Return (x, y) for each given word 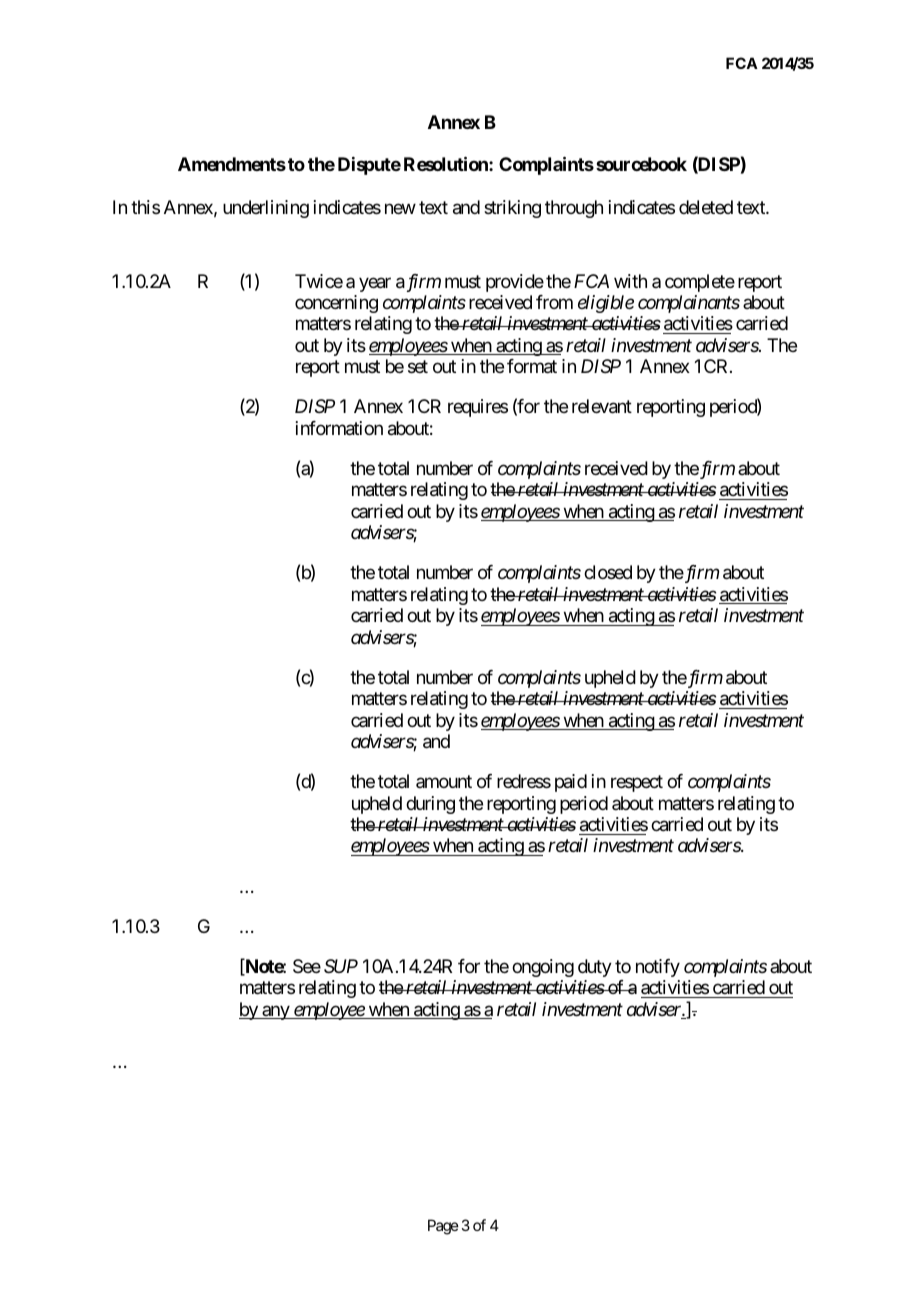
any (275, 1012)
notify (658, 968)
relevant (602, 406)
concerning (336, 304)
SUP (341, 966)
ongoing (543, 968)
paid (571, 783)
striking (512, 209)
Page (443, 1227)
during (430, 805)
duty (595, 968)
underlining (266, 209)
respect (637, 783)
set (418, 367)
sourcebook (641, 164)
